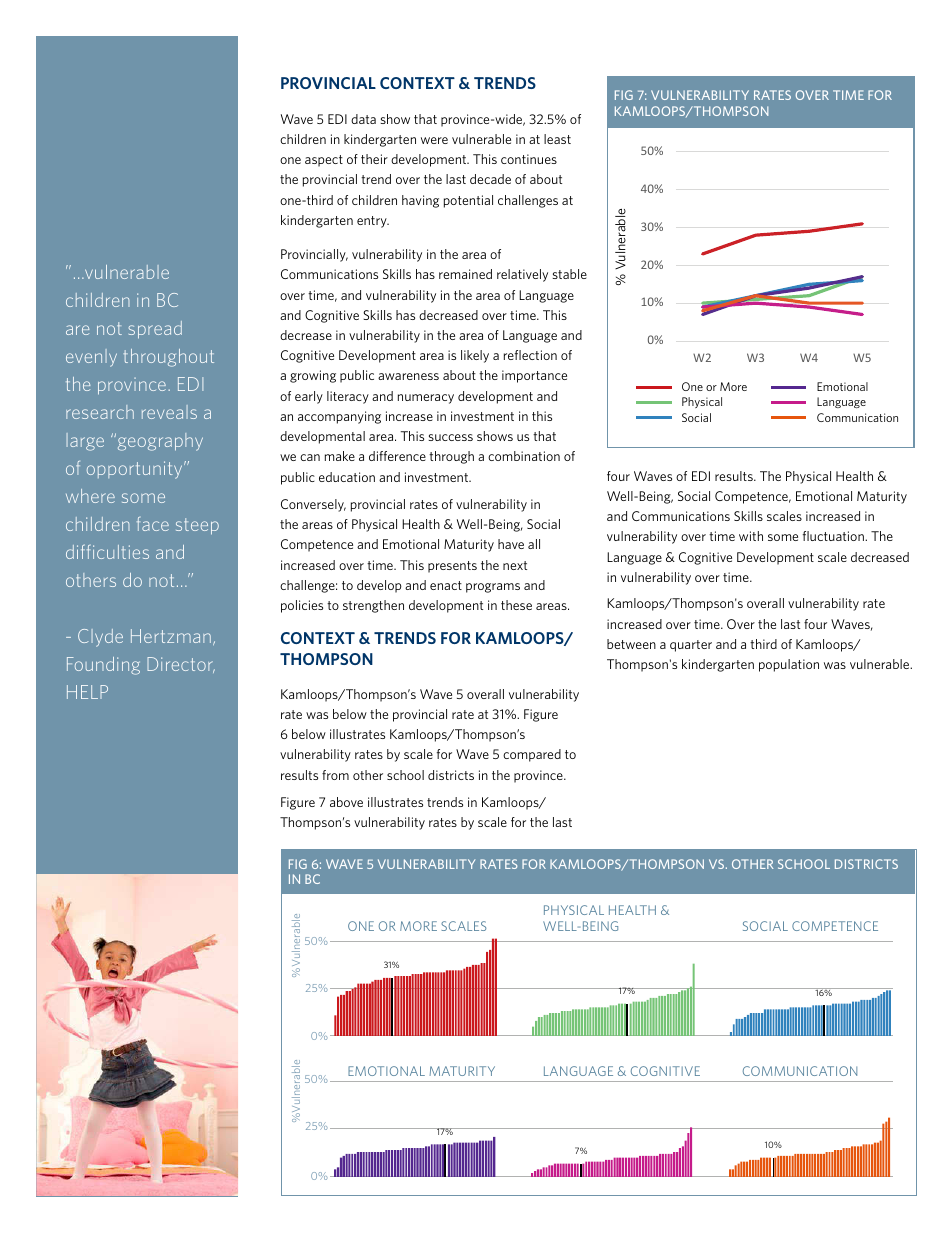 The width and height of the page is (952, 1233). What do you see at coordinates (532, 755) in the page?
I see `compared` at bounding box center [532, 755].
